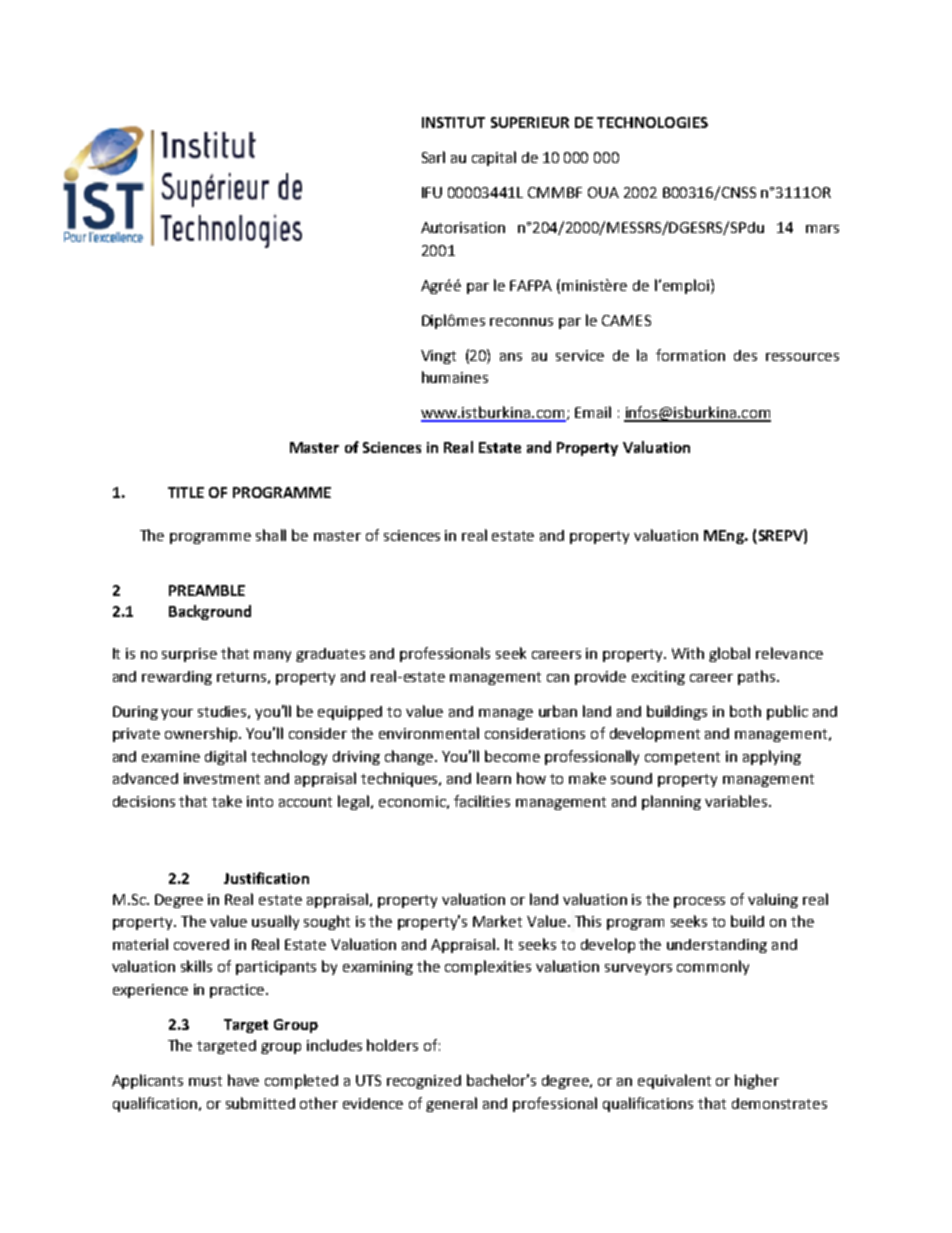 This image has height=1233, width=952. What do you see at coordinates (652, 122) in the image?
I see `TECHNOLOGIES` at bounding box center [652, 122].
